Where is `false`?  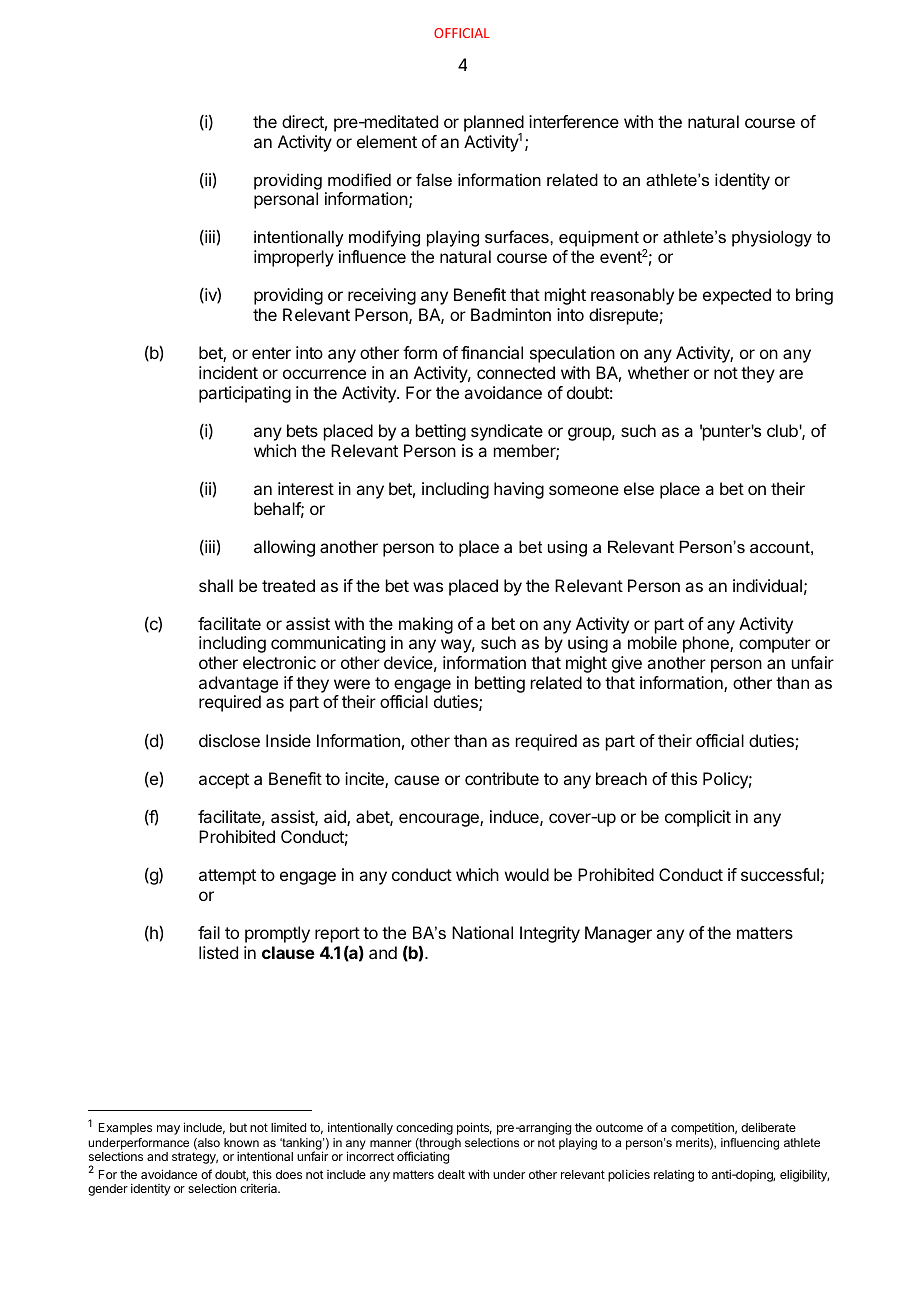 false is located at coordinates (434, 179).
